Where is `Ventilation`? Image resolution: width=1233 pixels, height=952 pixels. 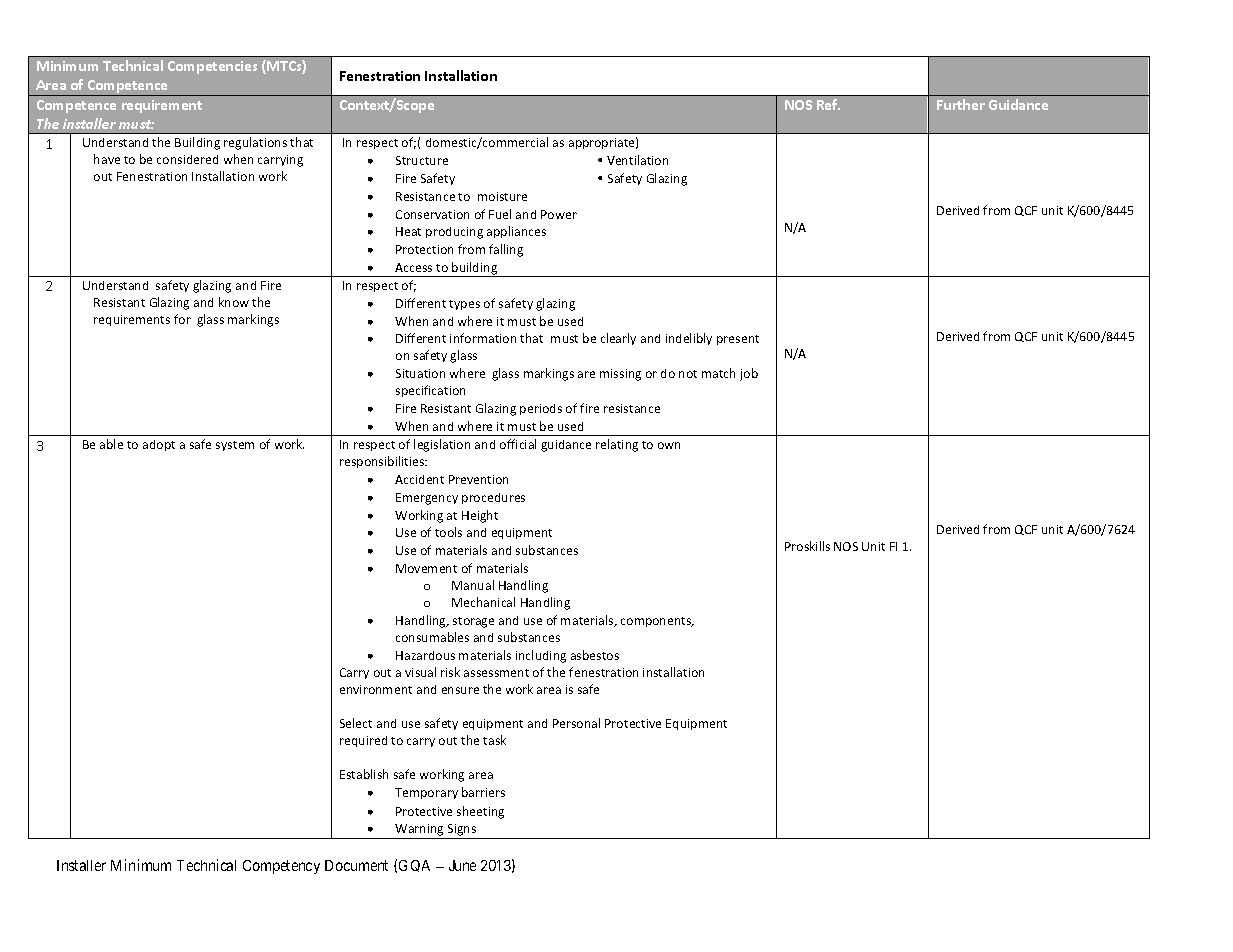
Ventilation is located at coordinates (637, 160).
